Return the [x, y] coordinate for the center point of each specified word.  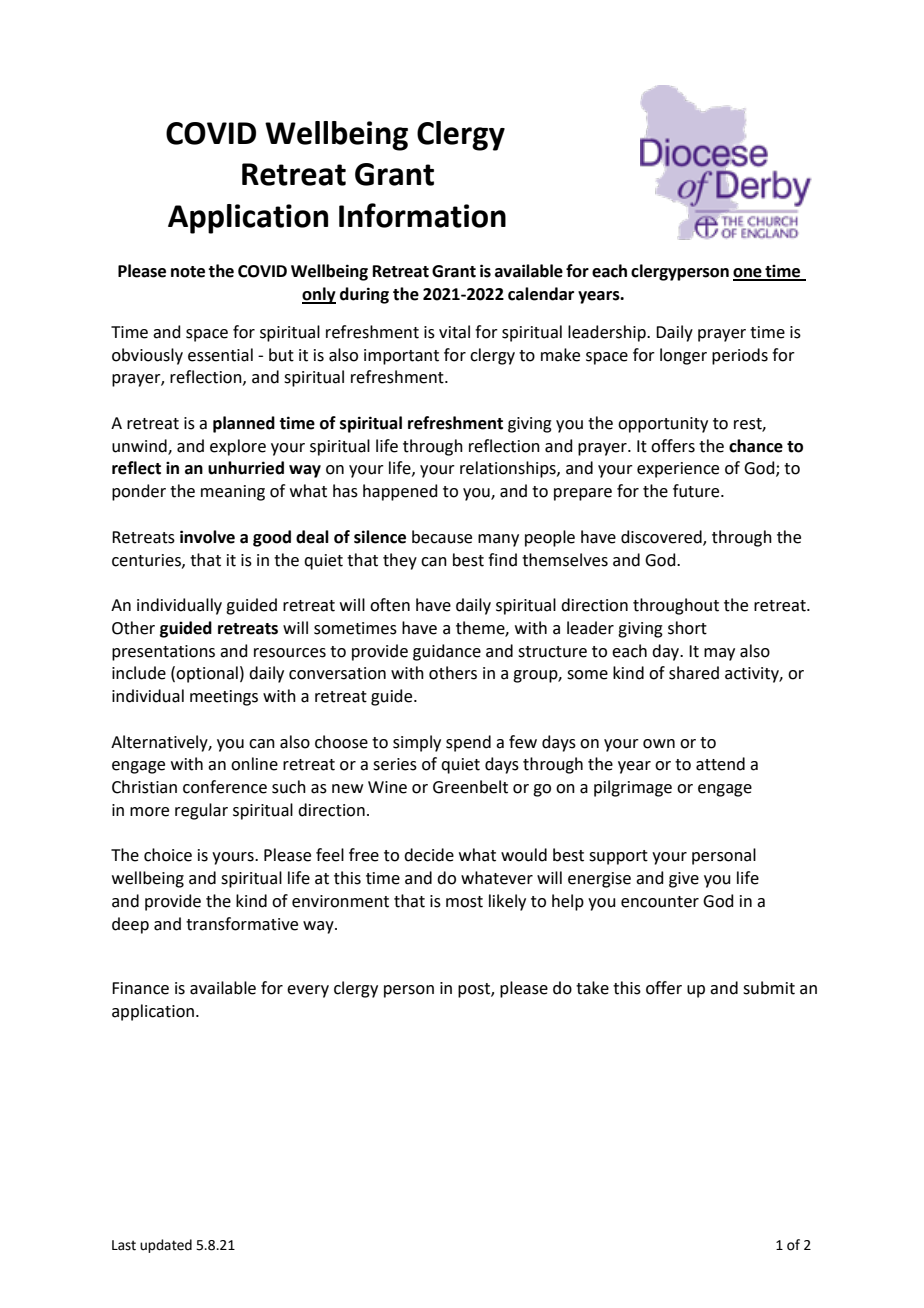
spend [468, 743]
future [697, 491]
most [464, 902]
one [748, 274]
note [188, 272]
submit [769, 988]
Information [422, 215]
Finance [140, 988]
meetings [224, 698]
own [659, 744]
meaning [233, 493]
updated [166, 1246]
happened [400, 492]
